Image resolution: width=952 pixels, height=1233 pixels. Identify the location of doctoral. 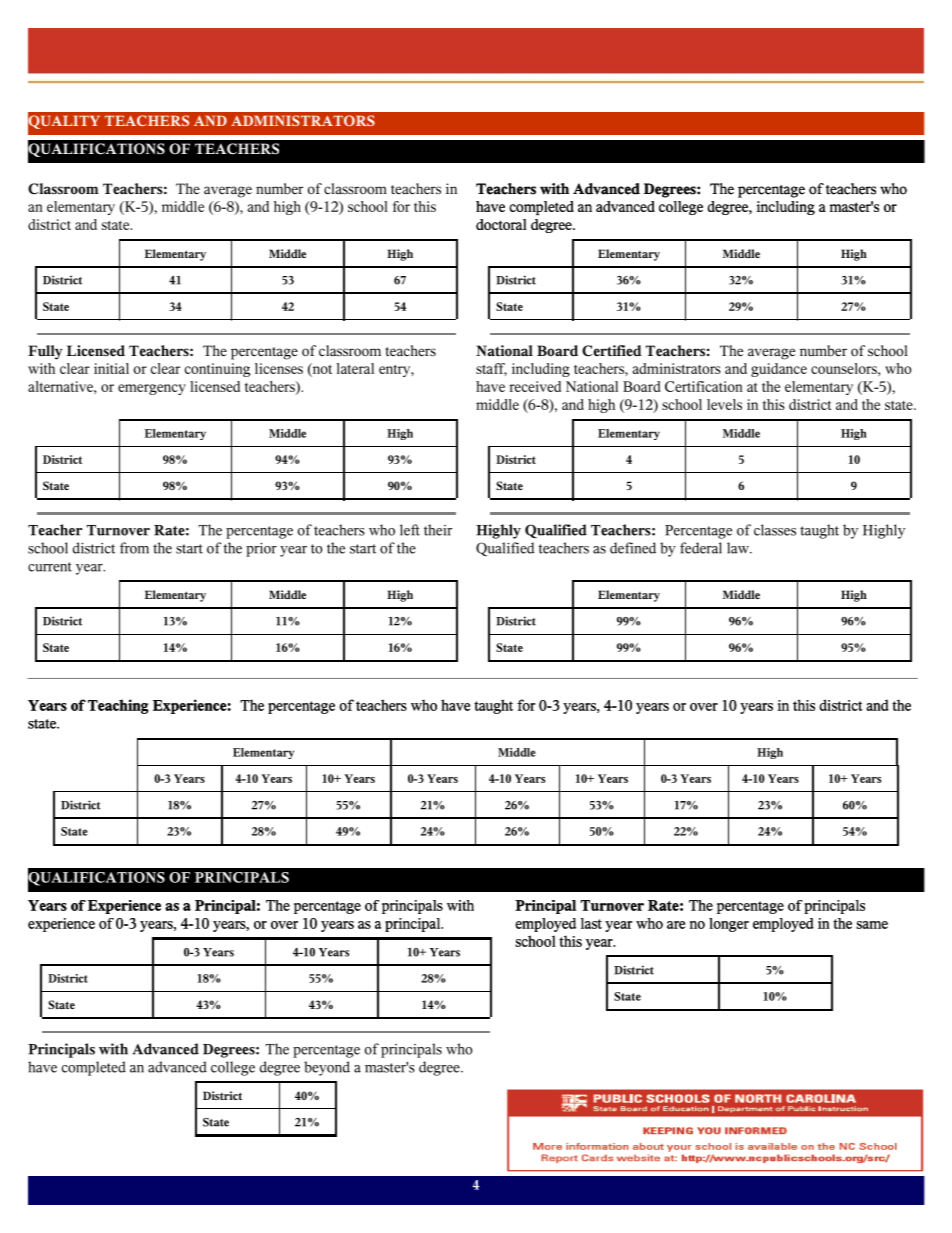
(501, 224).
